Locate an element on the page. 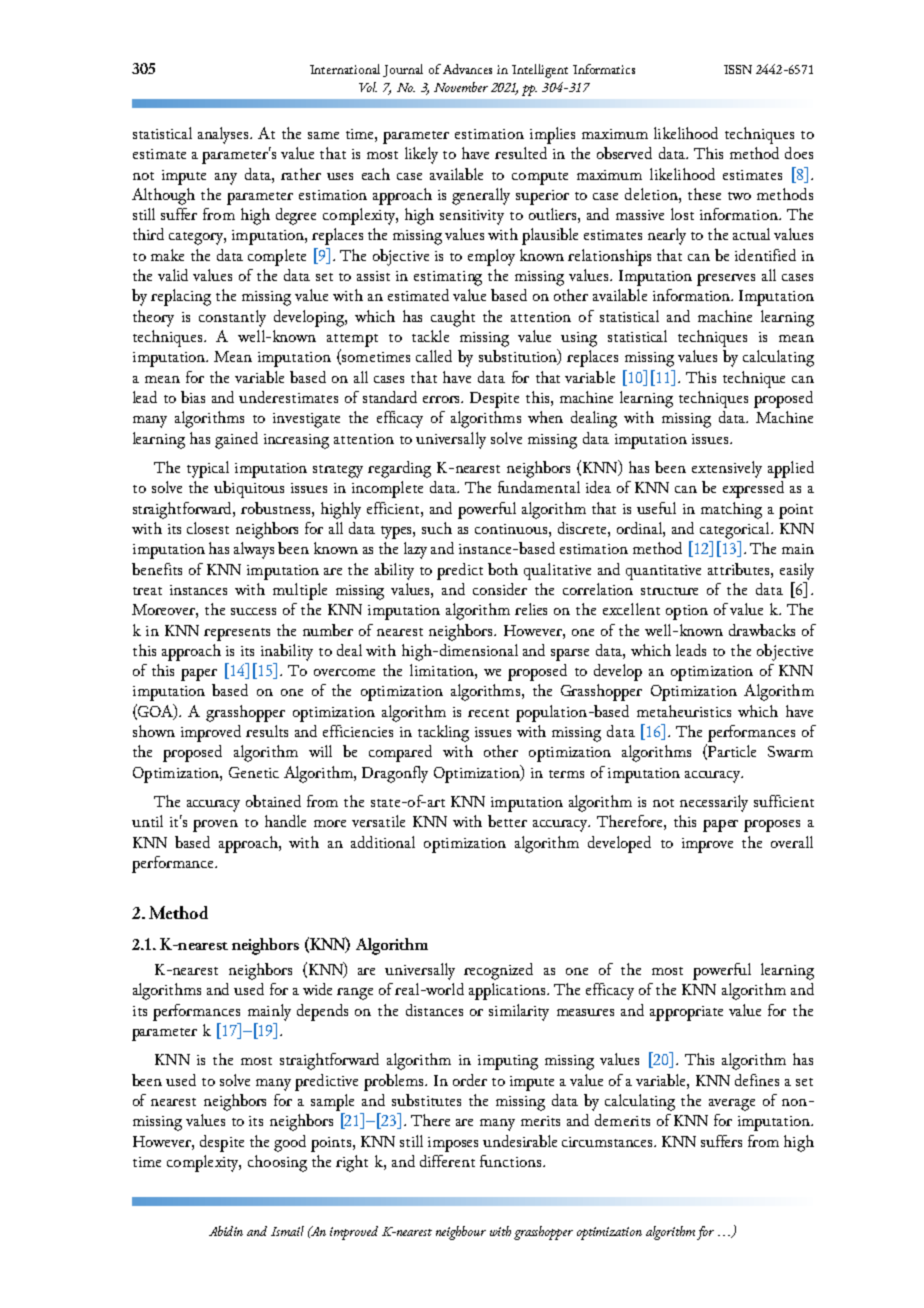 The image size is (924, 1308). November is located at coordinates (461, 87).
